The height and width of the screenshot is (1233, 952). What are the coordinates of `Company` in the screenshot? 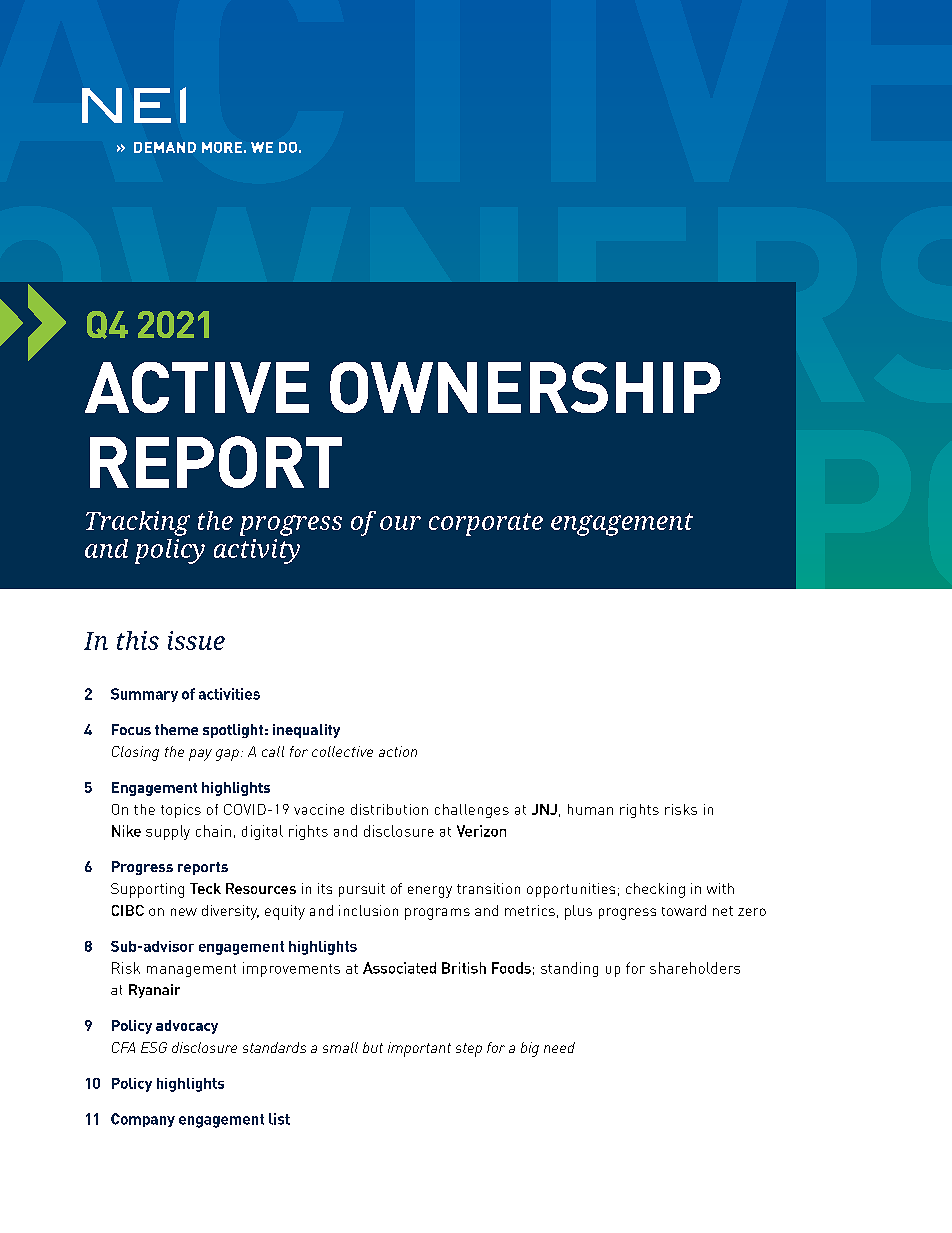 It's located at (143, 1120).
